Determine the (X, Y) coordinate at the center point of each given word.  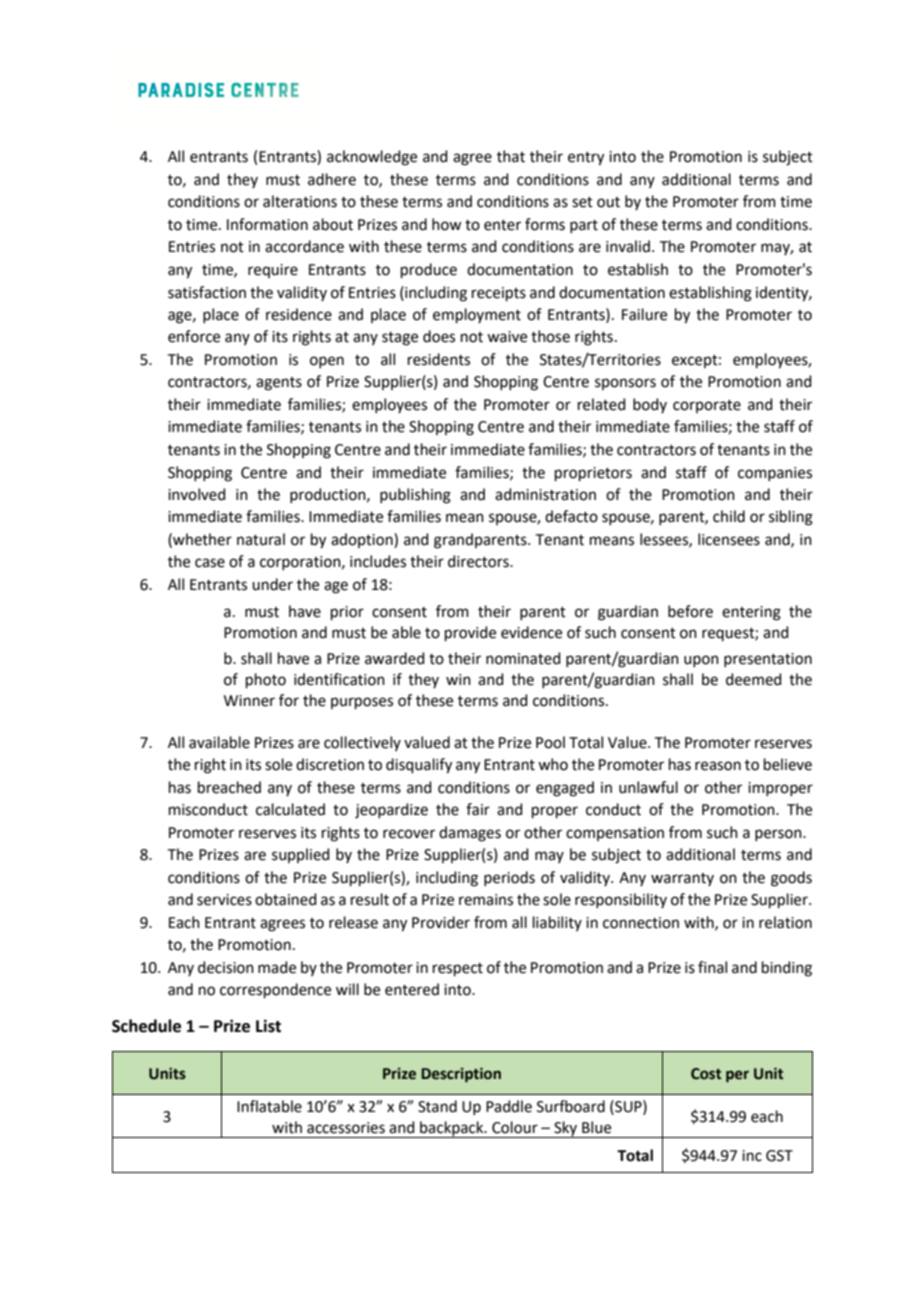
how (447, 224)
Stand (437, 1106)
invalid (628, 246)
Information (267, 224)
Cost (706, 1074)
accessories (346, 1128)
